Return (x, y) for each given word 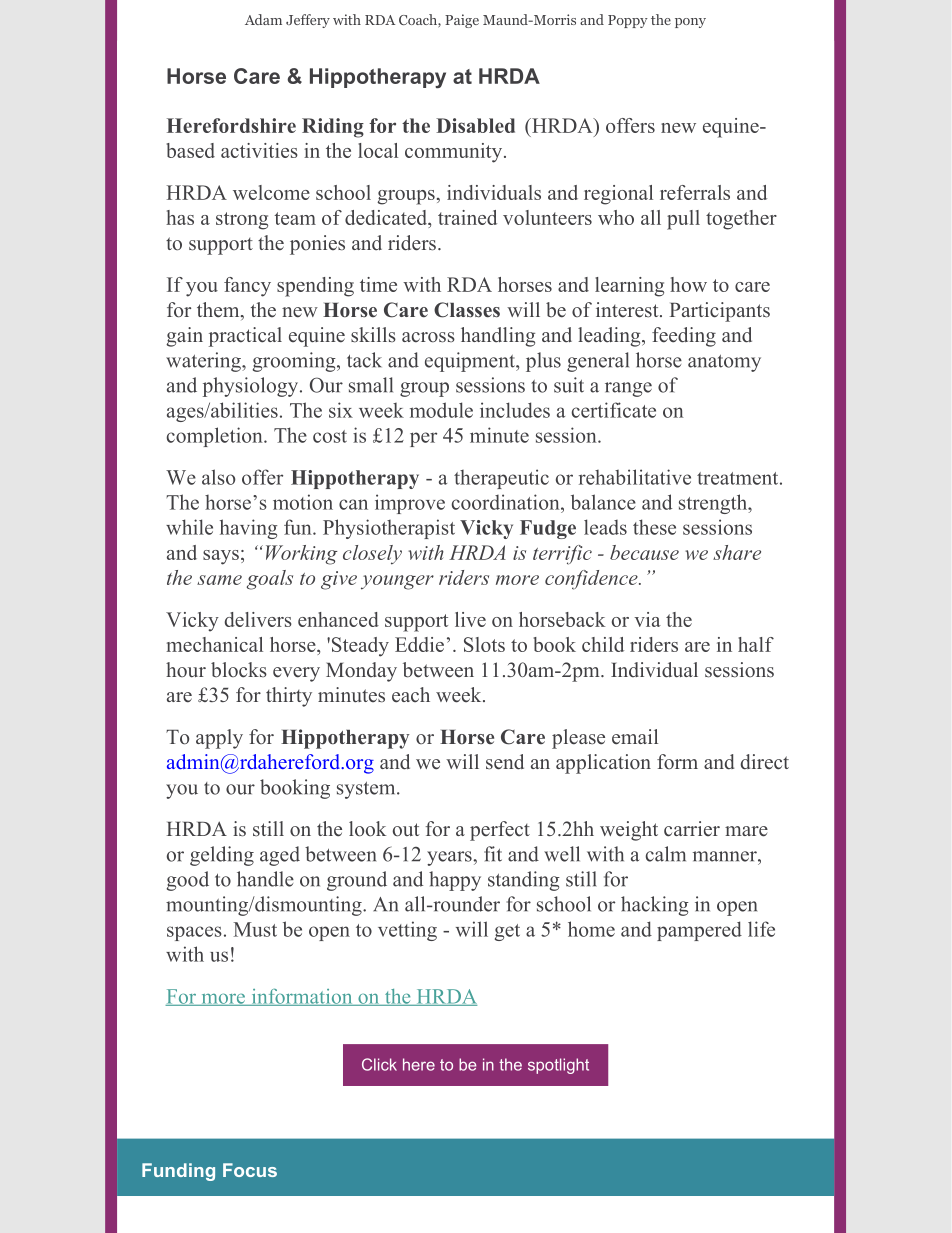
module (441, 410)
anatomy (724, 363)
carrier (692, 829)
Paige (462, 21)
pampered (699, 931)
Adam (263, 19)
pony (690, 23)
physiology (250, 387)
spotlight (558, 1066)
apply (219, 739)
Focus (250, 1170)
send (505, 762)
